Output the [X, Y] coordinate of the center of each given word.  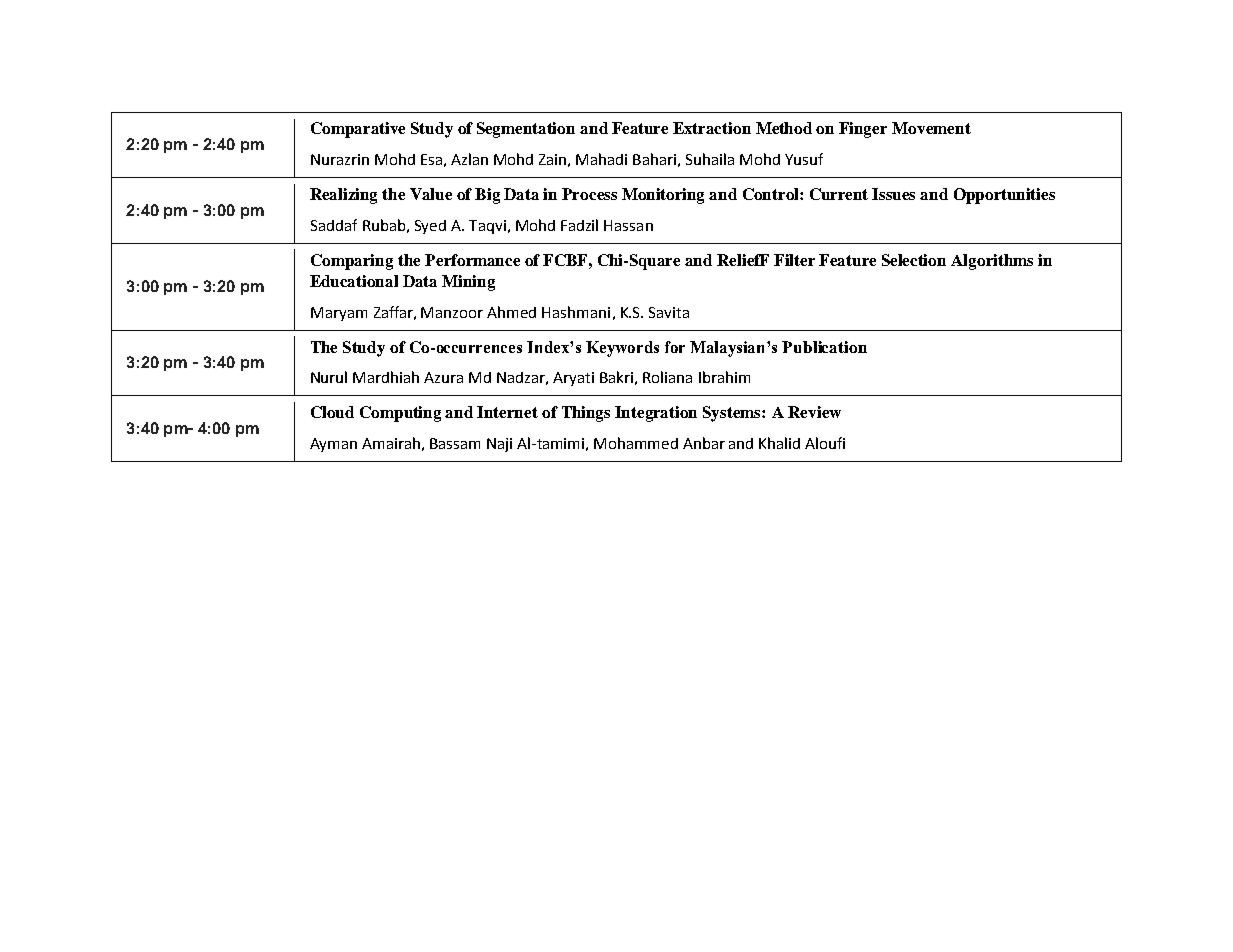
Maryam [339, 314]
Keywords [622, 349]
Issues [893, 194]
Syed [430, 227]
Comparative [358, 130]
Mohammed [636, 443]
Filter [794, 260]
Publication [824, 347]
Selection [914, 260]
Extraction [712, 128]
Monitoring [663, 196]
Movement [931, 128]
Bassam [455, 443]
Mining [468, 283]
